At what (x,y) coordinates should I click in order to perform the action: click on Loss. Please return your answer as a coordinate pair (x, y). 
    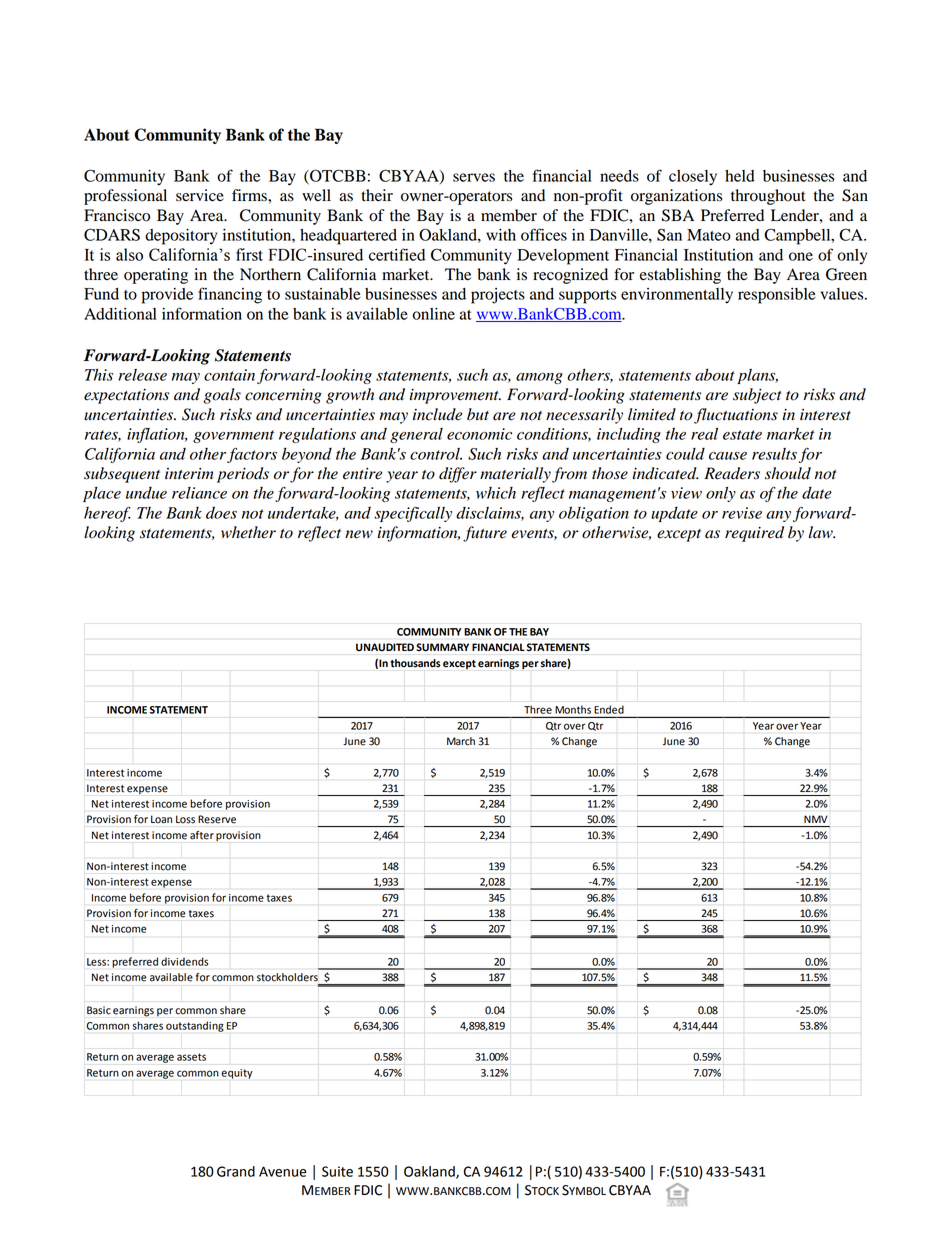
    Looking at the image, I should click on (185, 819).
